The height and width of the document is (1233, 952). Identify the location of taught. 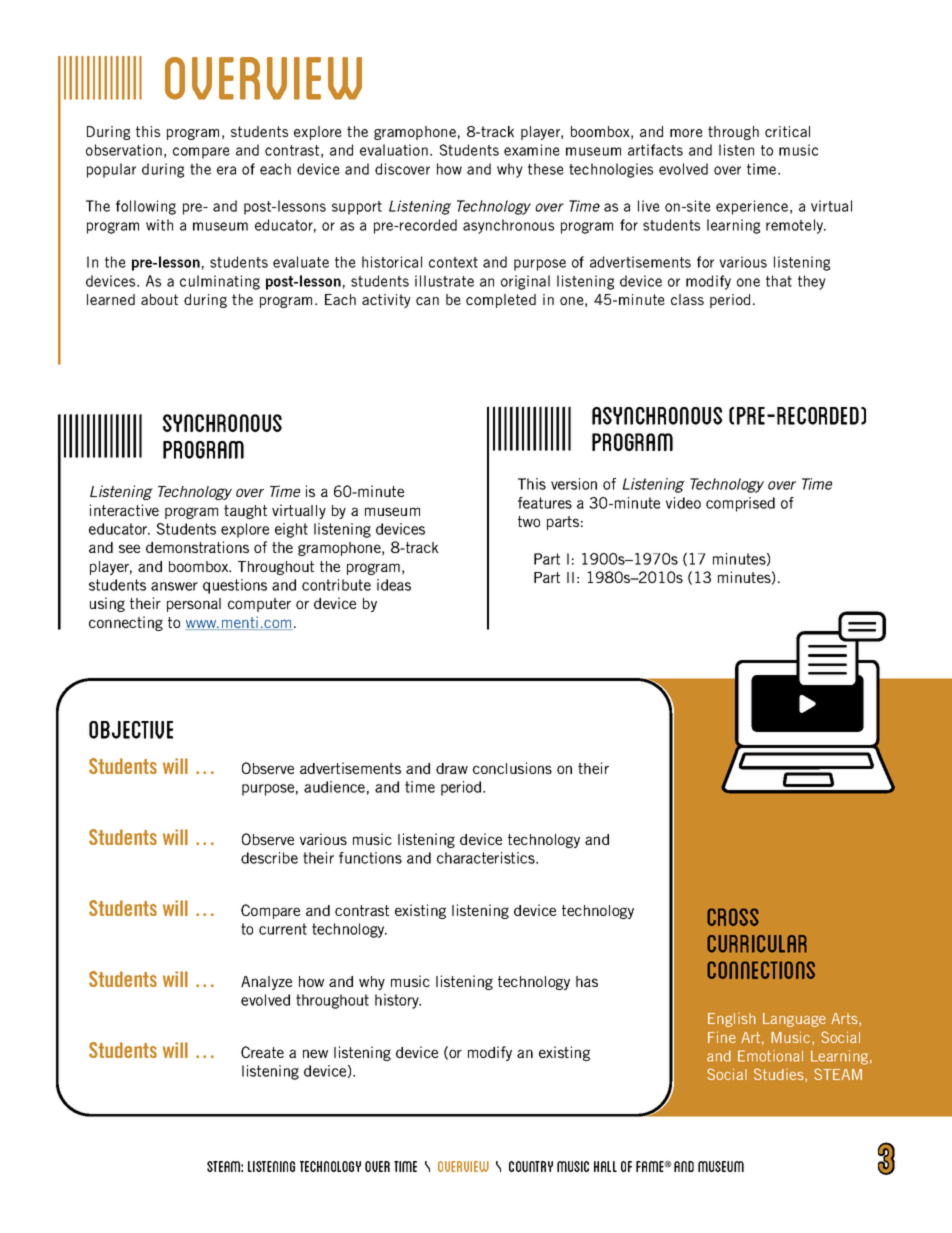
(245, 512).
